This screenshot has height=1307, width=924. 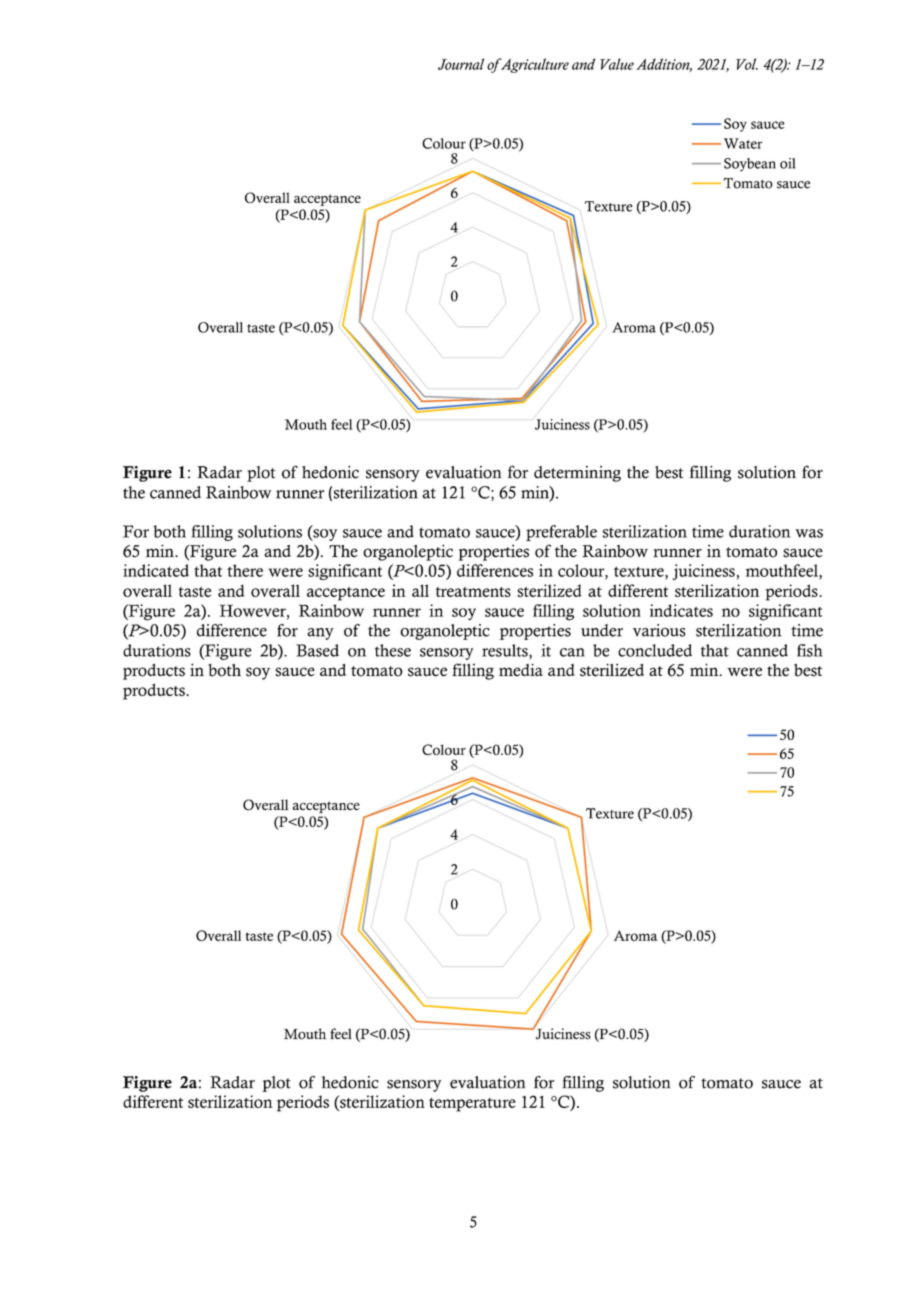 What do you see at coordinates (809, 533) in the screenshot?
I see `was` at bounding box center [809, 533].
